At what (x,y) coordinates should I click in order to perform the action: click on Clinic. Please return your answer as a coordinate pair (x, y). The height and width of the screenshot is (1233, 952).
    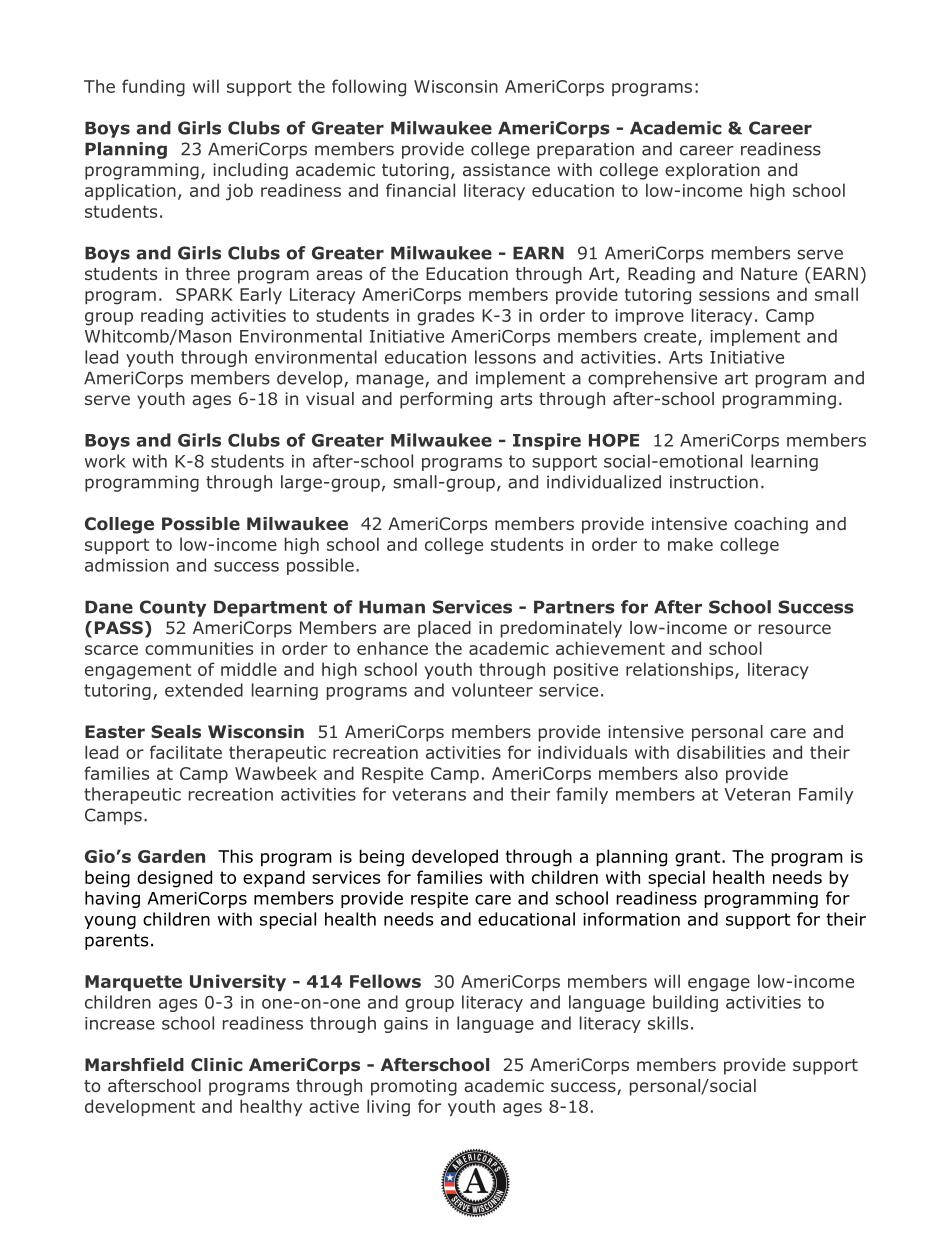
    Looking at the image, I should click on (217, 1064).
